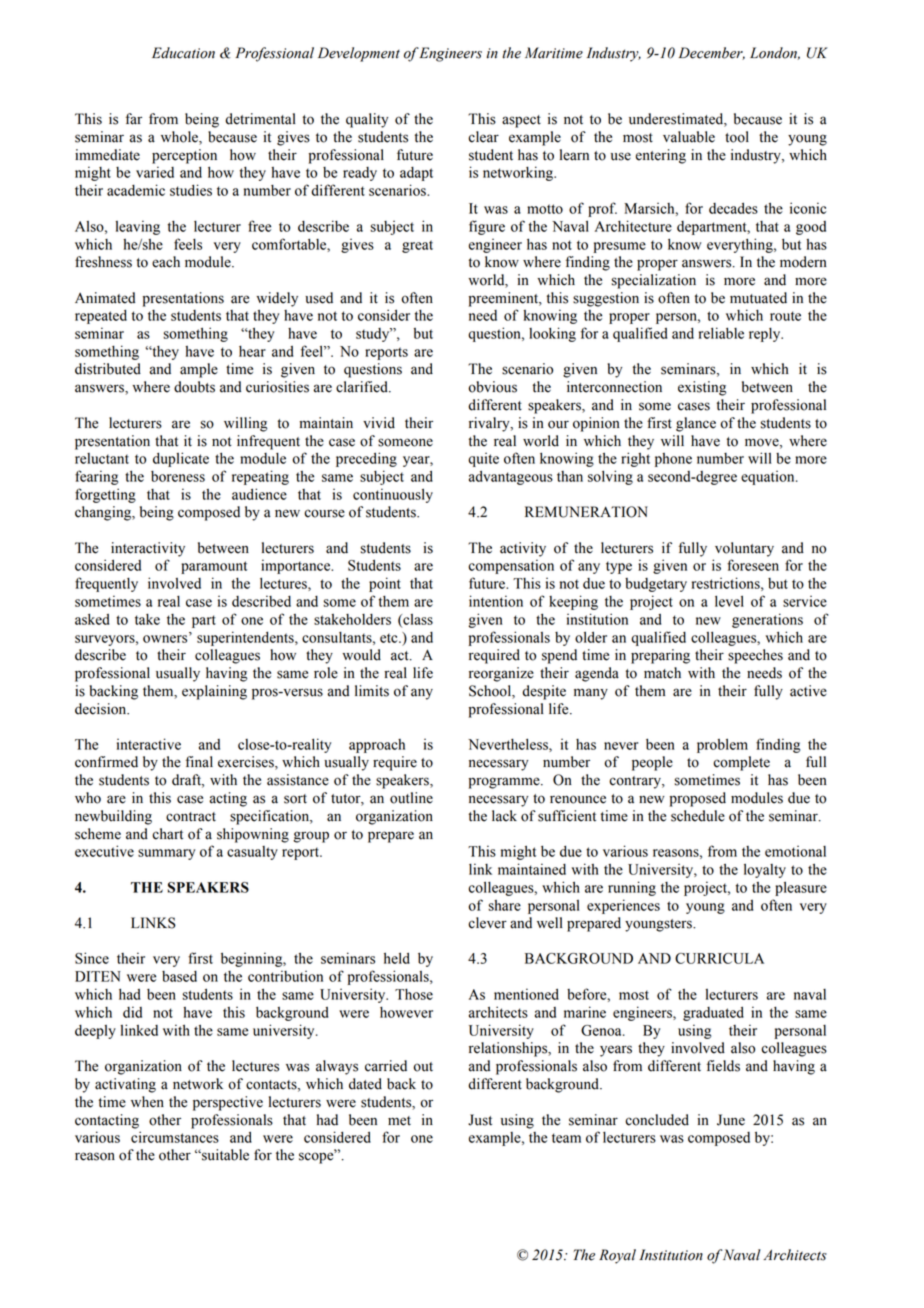 This screenshot has height=1308, width=924. I want to click on duplicate, so click(181, 459).
